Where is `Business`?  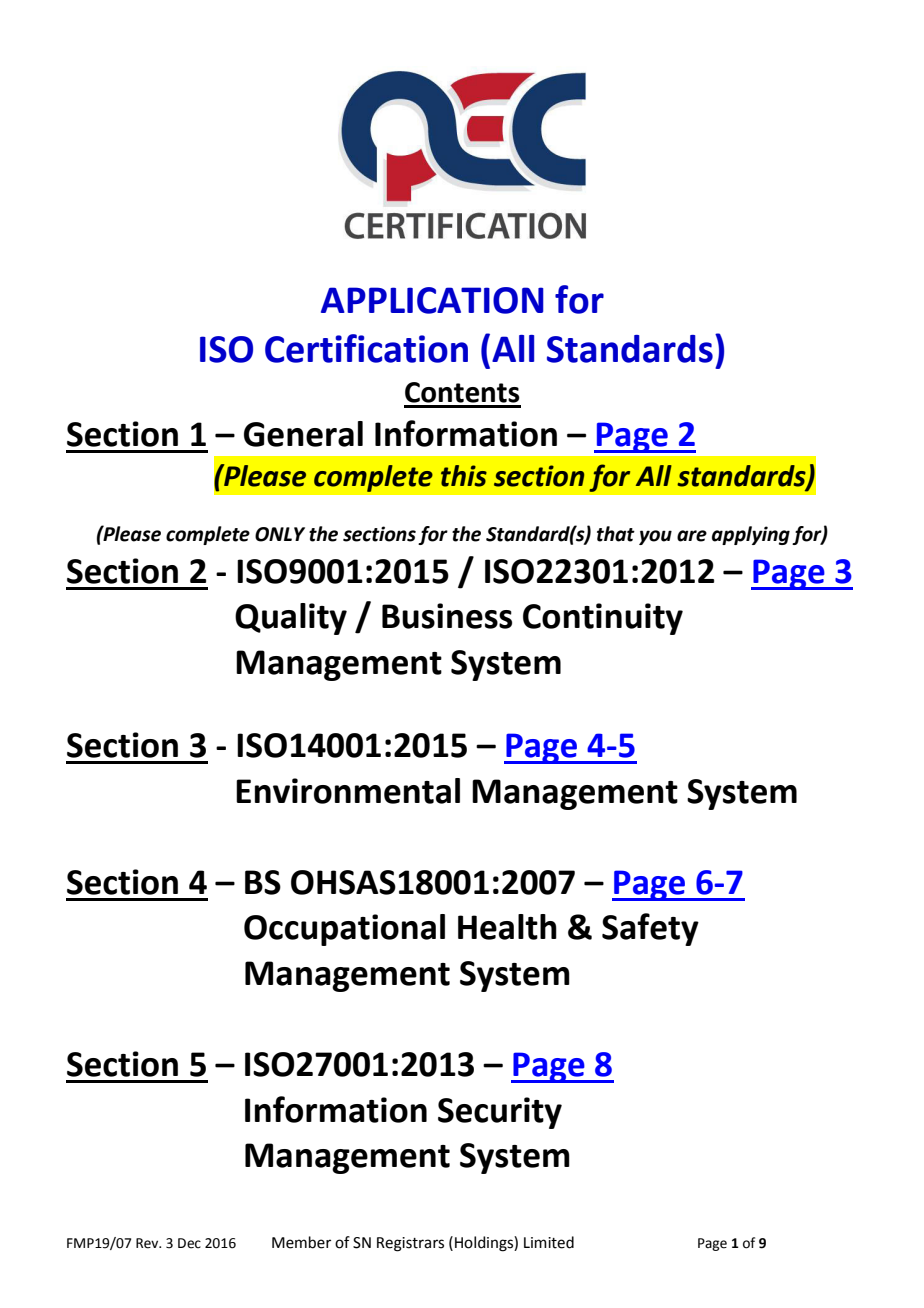 Business is located at coordinates (447, 616).
